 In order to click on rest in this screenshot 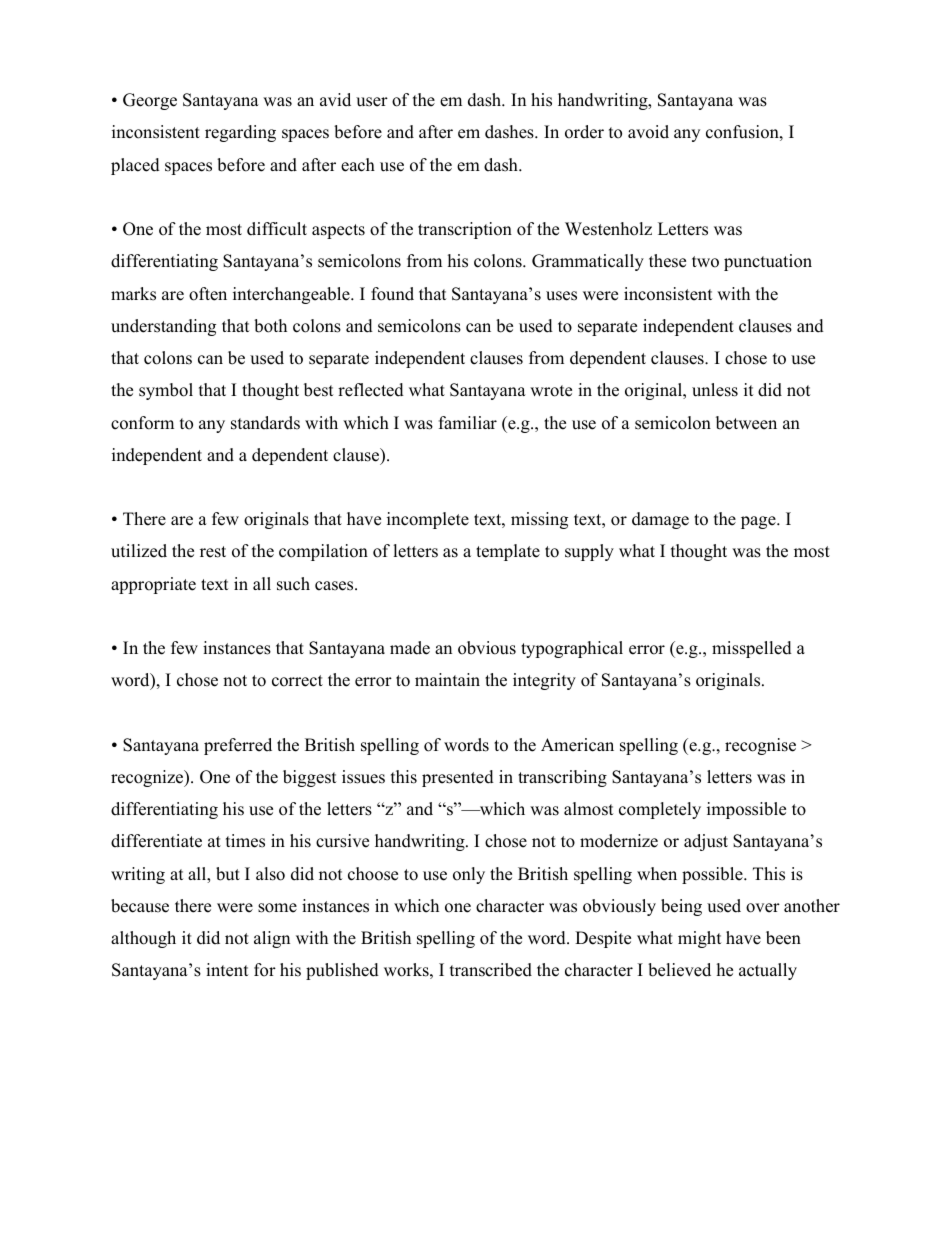, I will do `click(213, 552)`.
